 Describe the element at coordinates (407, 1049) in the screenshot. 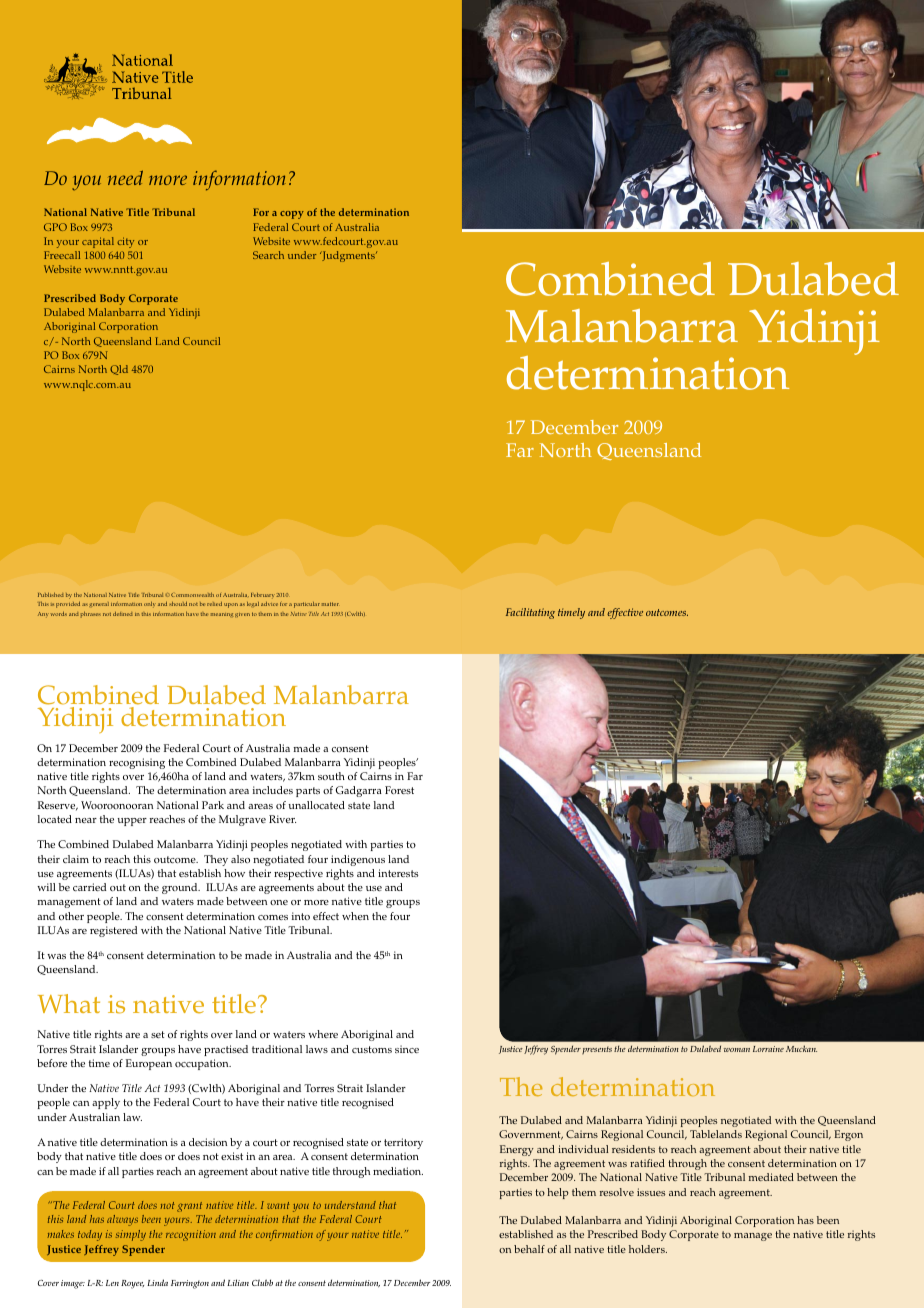

I see `since` at that location.
